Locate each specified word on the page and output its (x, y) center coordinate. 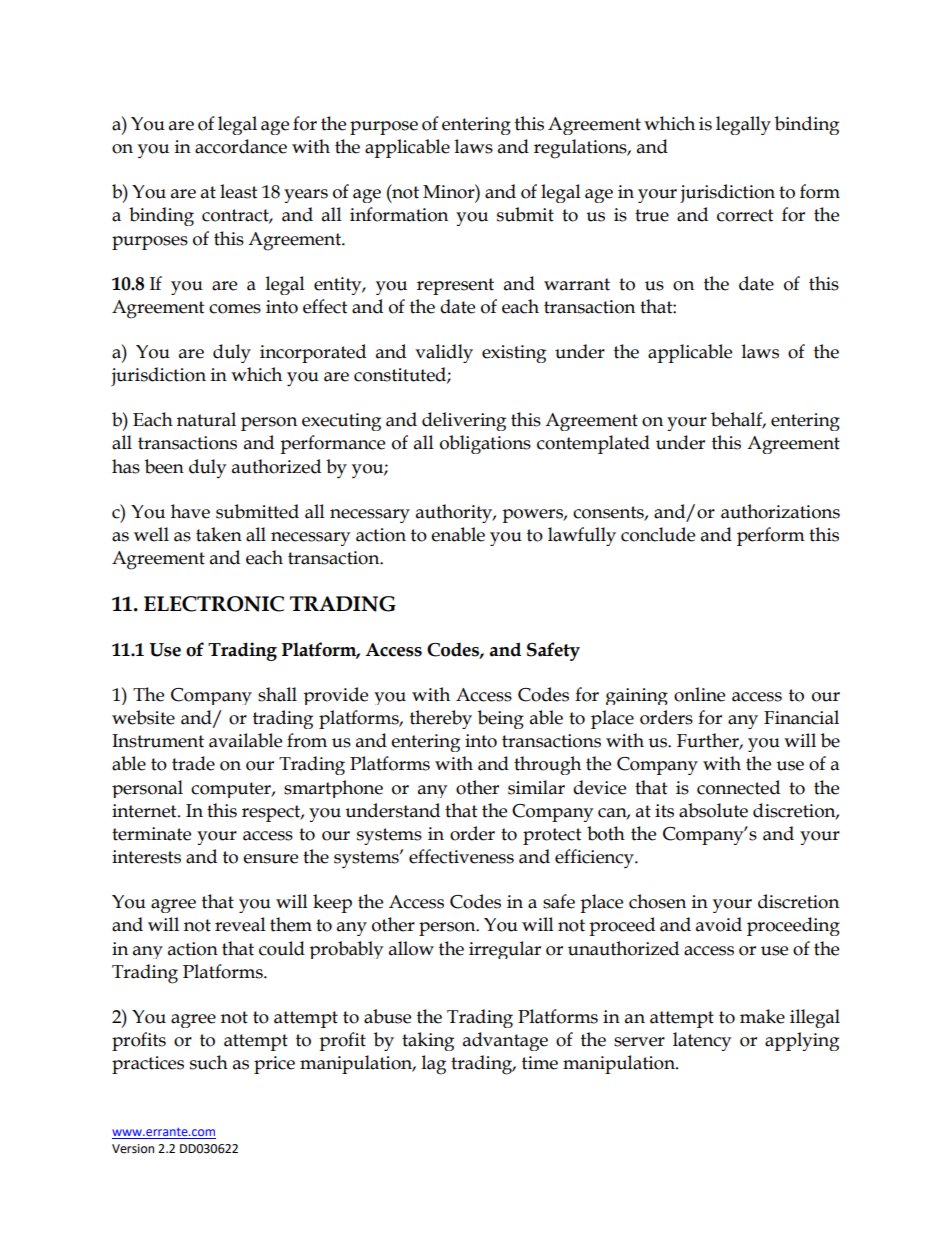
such (209, 1062)
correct (745, 215)
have (190, 511)
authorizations (780, 511)
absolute (713, 810)
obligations (485, 444)
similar (536, 787)
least (239, 191)
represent (455, 286)
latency (702, 1041)
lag (434, 1065)
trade (193, 763)
